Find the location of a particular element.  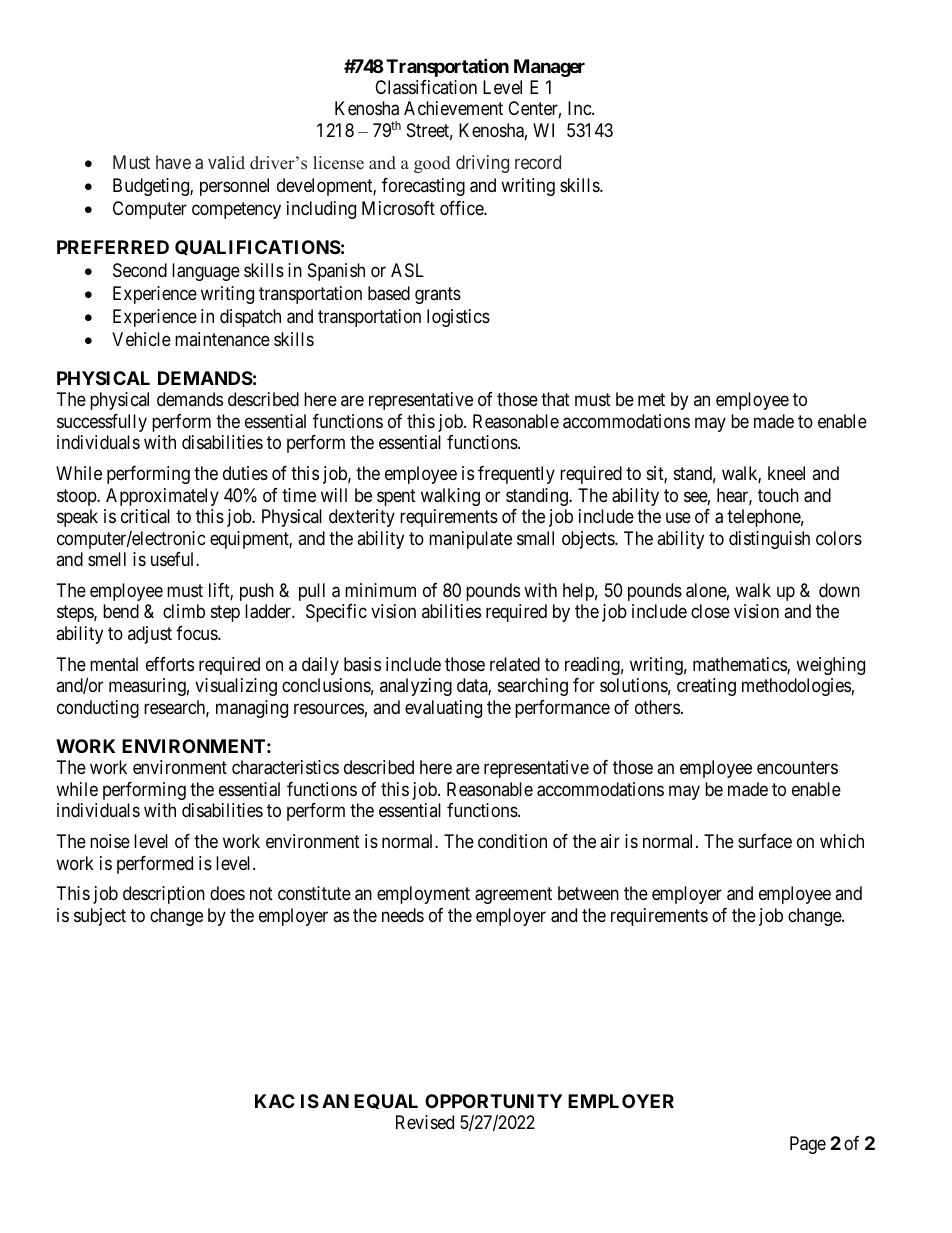

evaluating is located at coordinates (443, 709).
